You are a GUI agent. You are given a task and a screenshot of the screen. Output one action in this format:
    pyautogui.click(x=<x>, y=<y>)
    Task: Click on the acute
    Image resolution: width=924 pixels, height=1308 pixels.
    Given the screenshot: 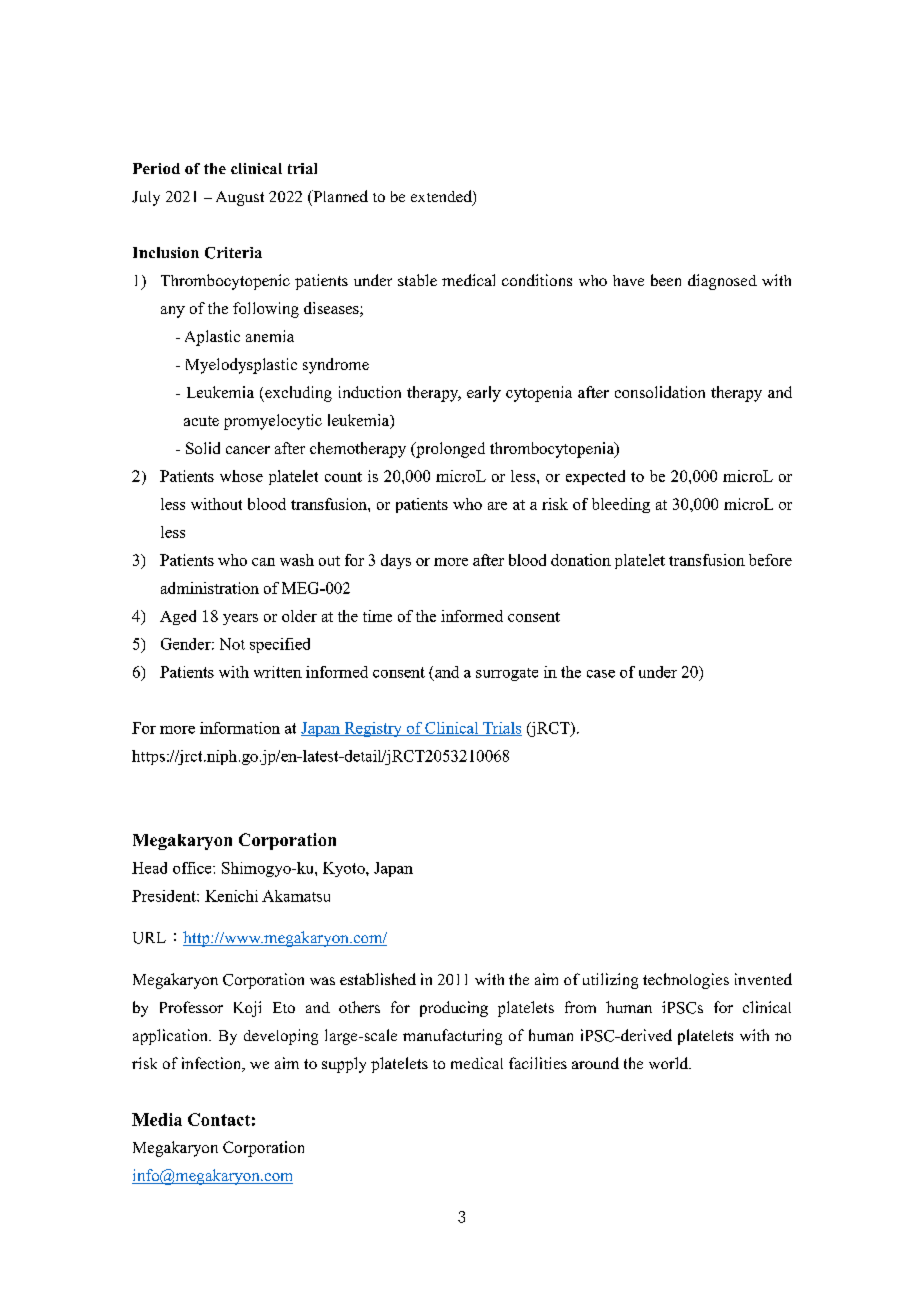 What is the action you would take?
    pyautogui.click(x=201, y=421)
